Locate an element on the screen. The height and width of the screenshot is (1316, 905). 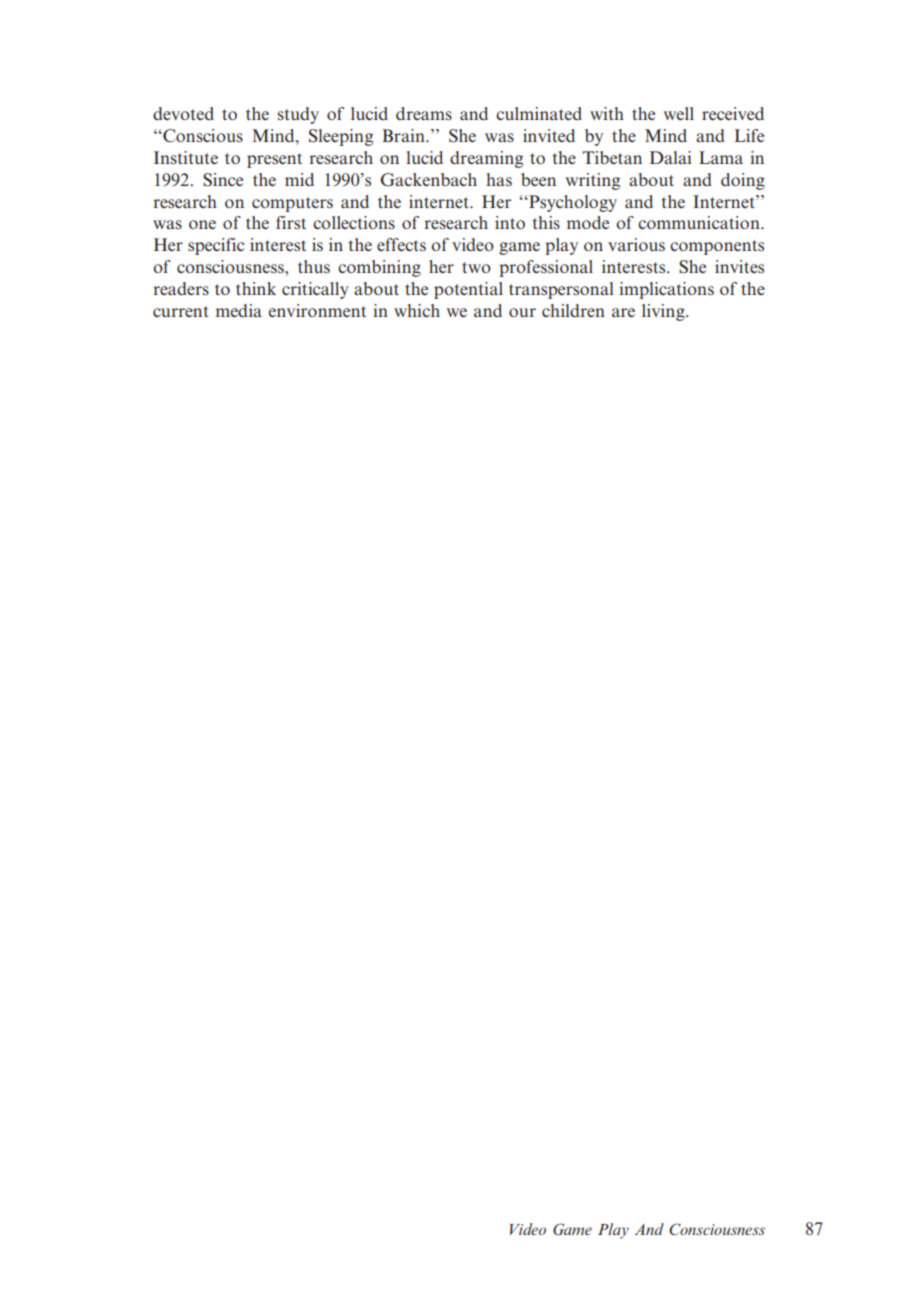
study is located at coordinates (298, 115).
